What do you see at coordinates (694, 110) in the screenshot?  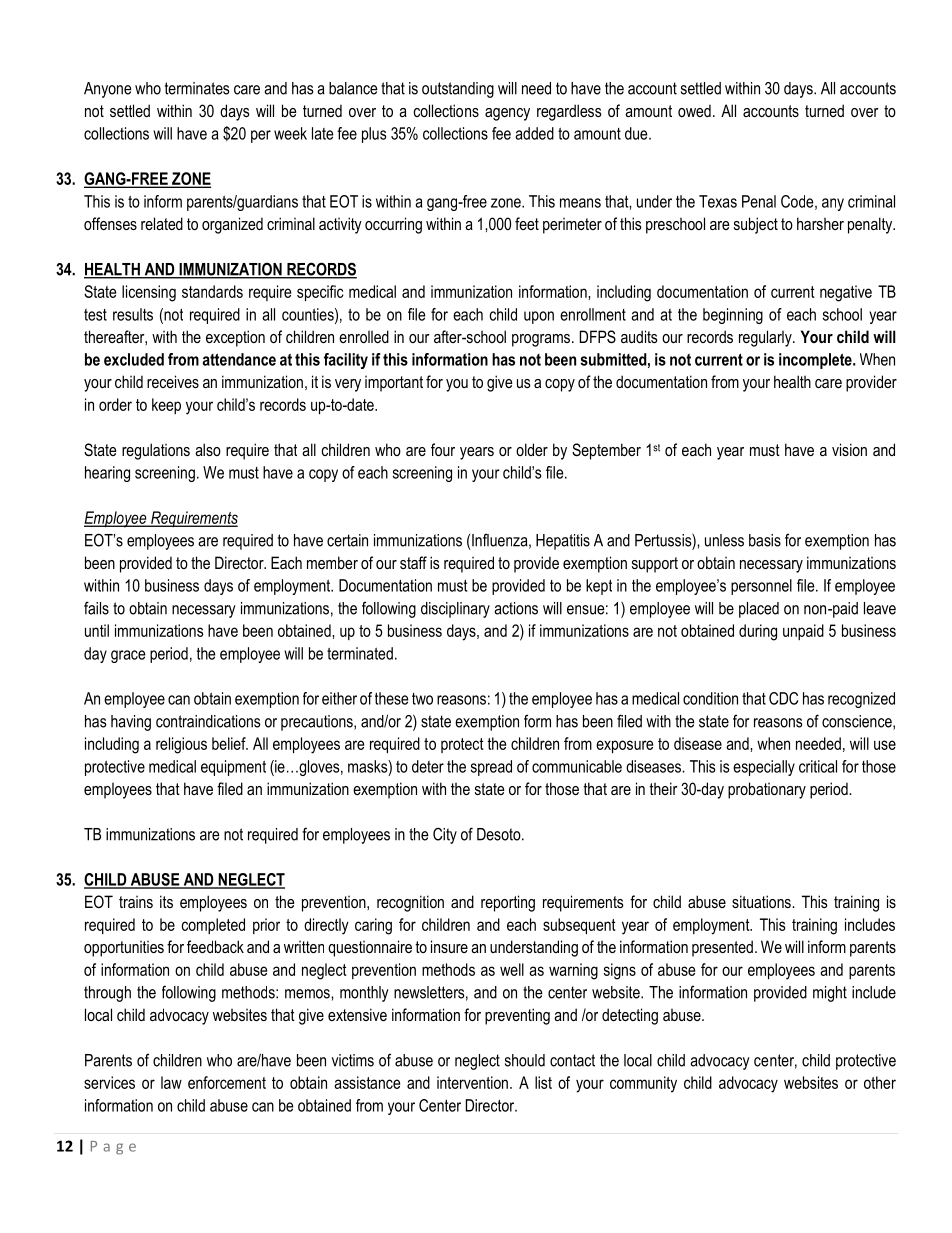 I see `owed` at bounding box center [694, 110].
